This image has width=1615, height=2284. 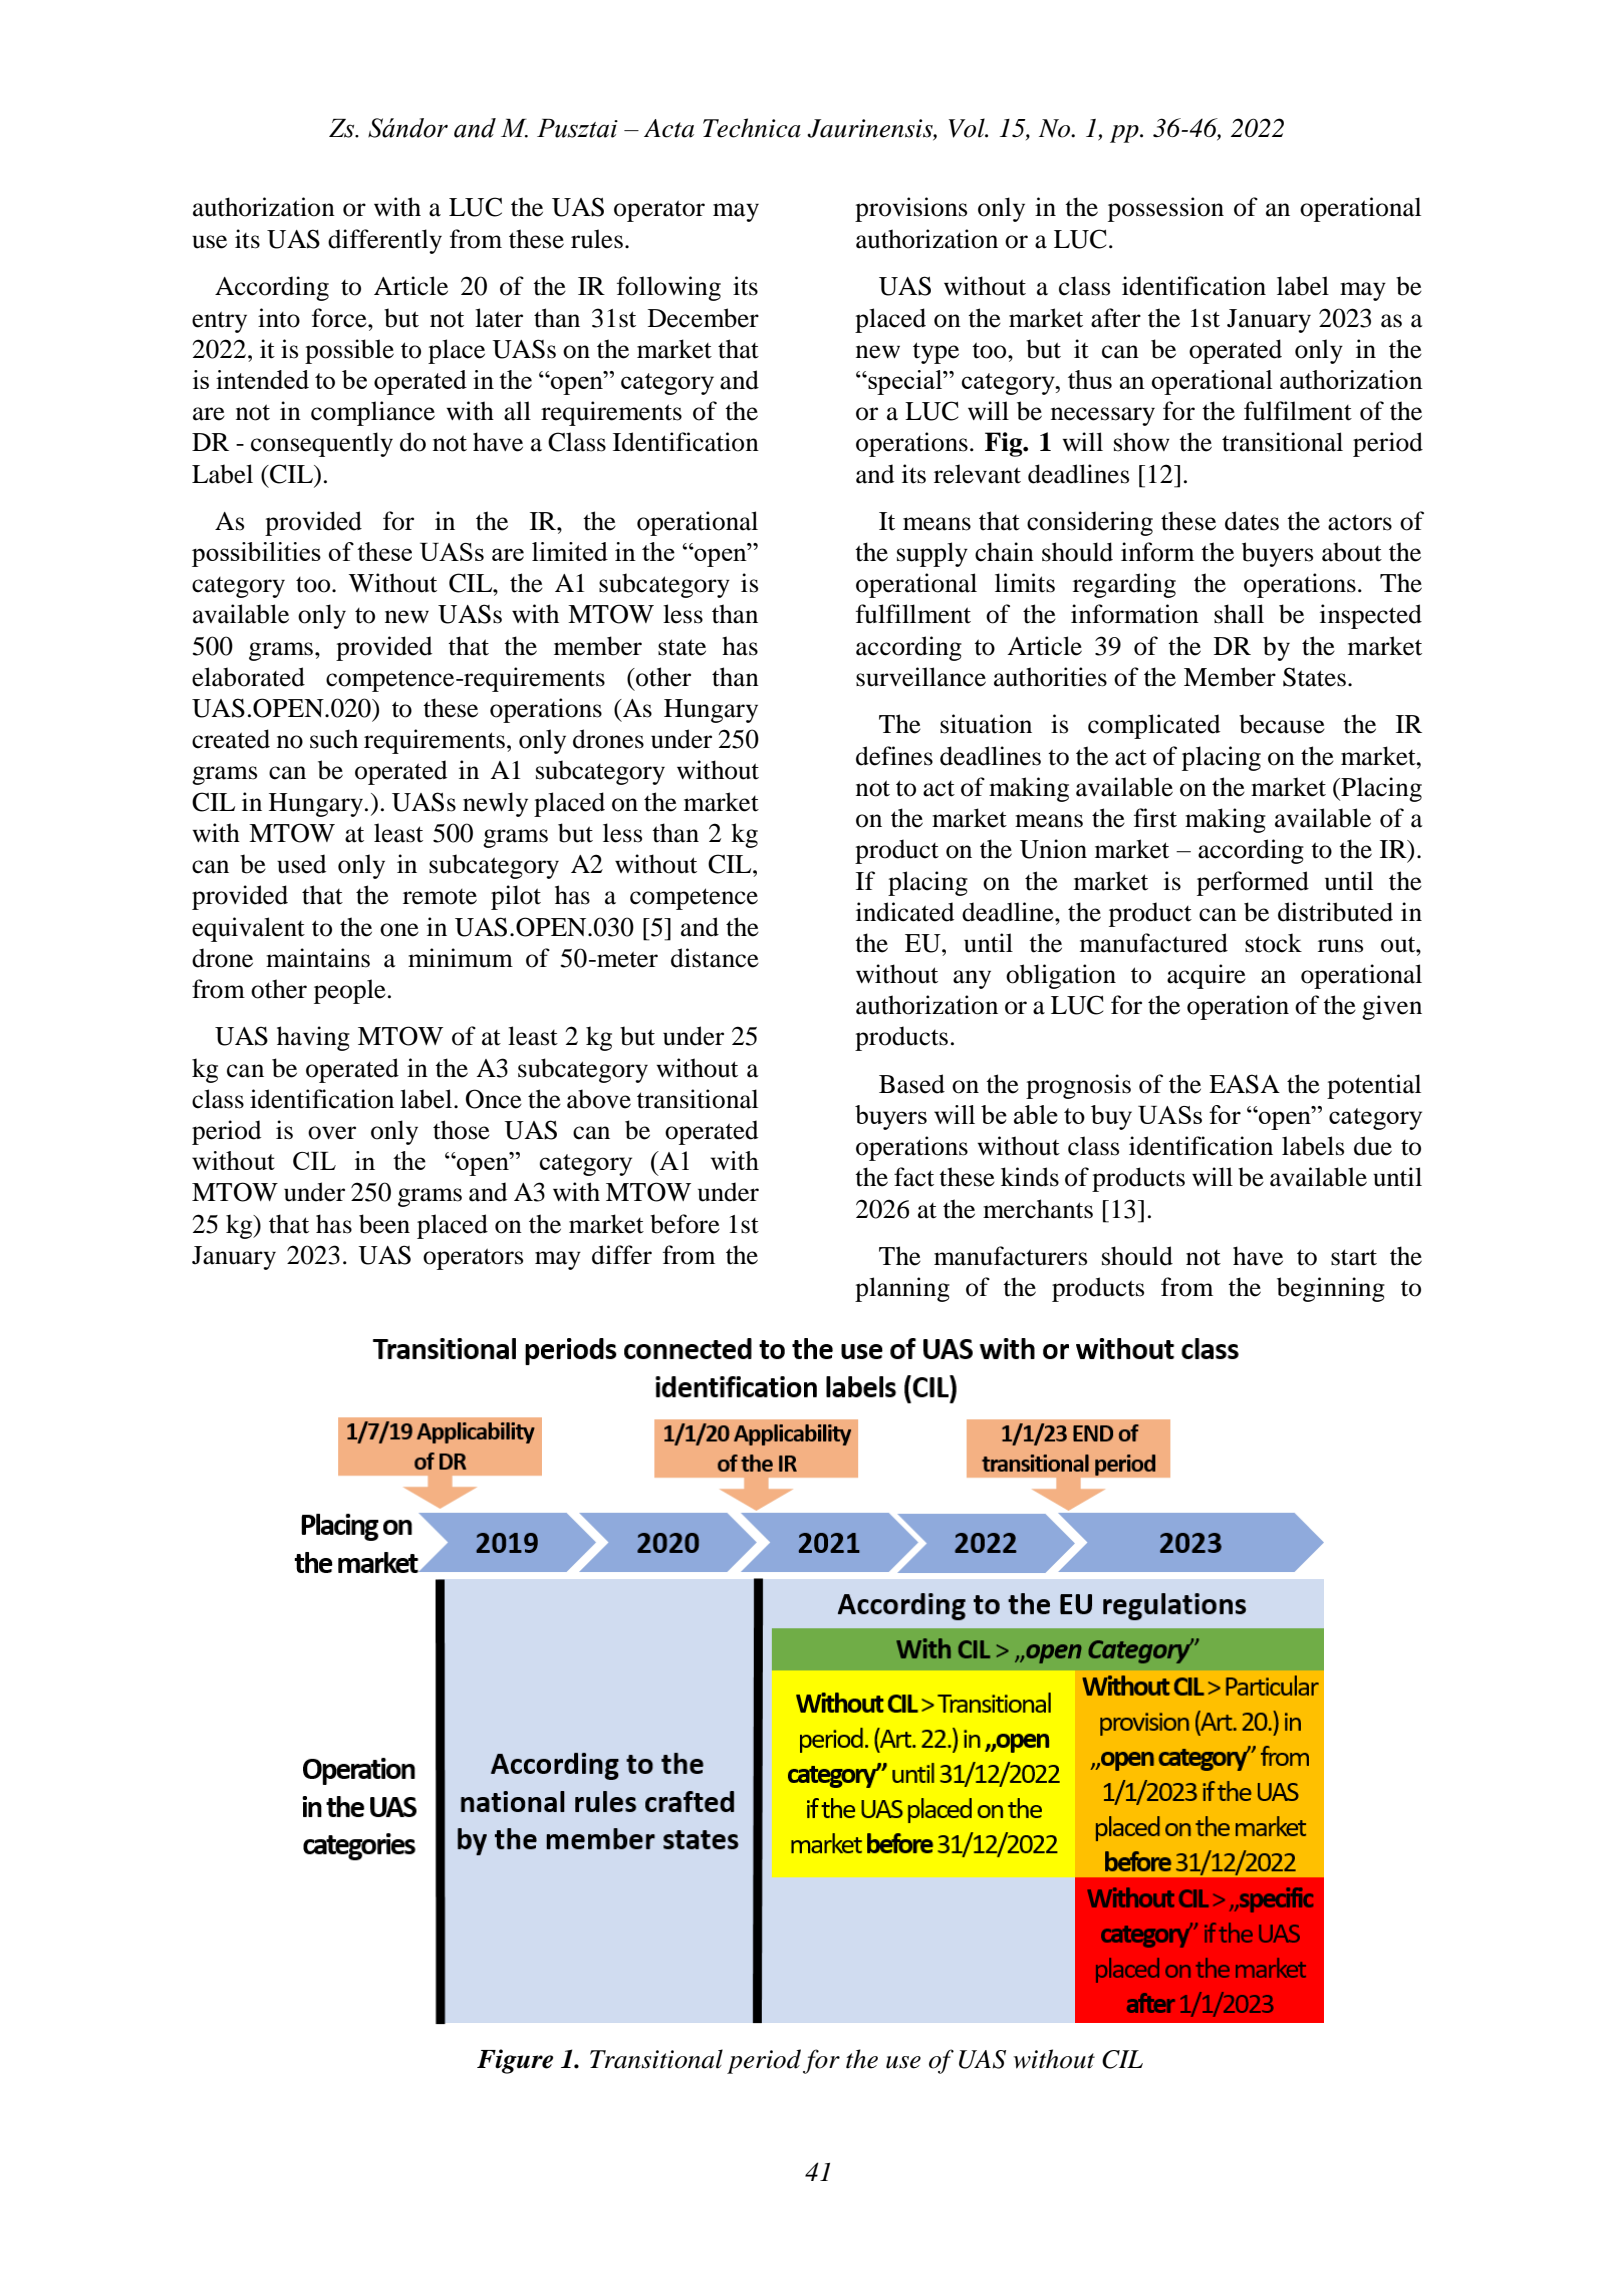 What do you see at coordinates (902, 1289) in the image?
I see `planning` at bounding box center [902, 1289].
